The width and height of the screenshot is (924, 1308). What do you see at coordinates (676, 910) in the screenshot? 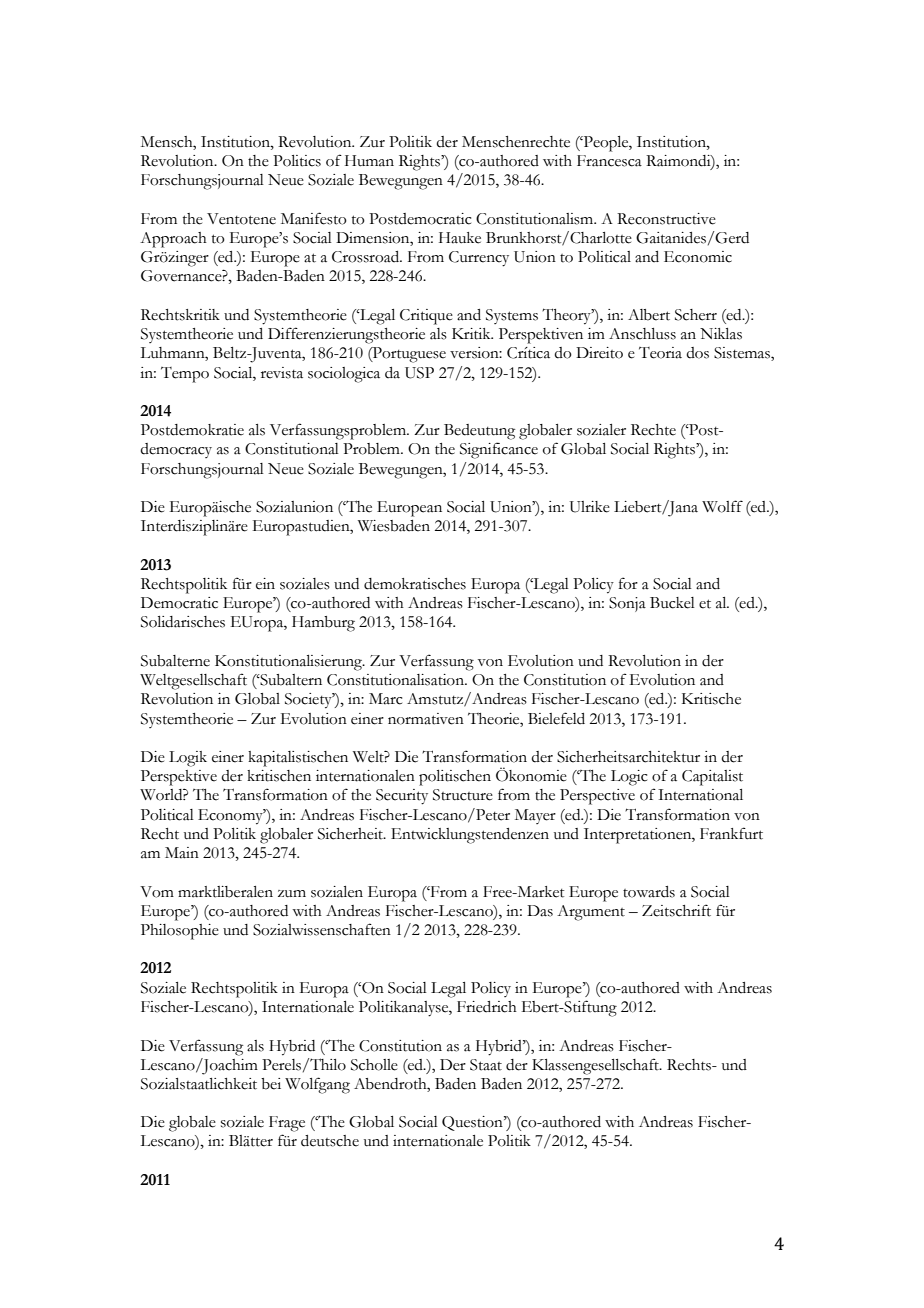
I see `Zeitschrift` at bounding box center [676, 910].
